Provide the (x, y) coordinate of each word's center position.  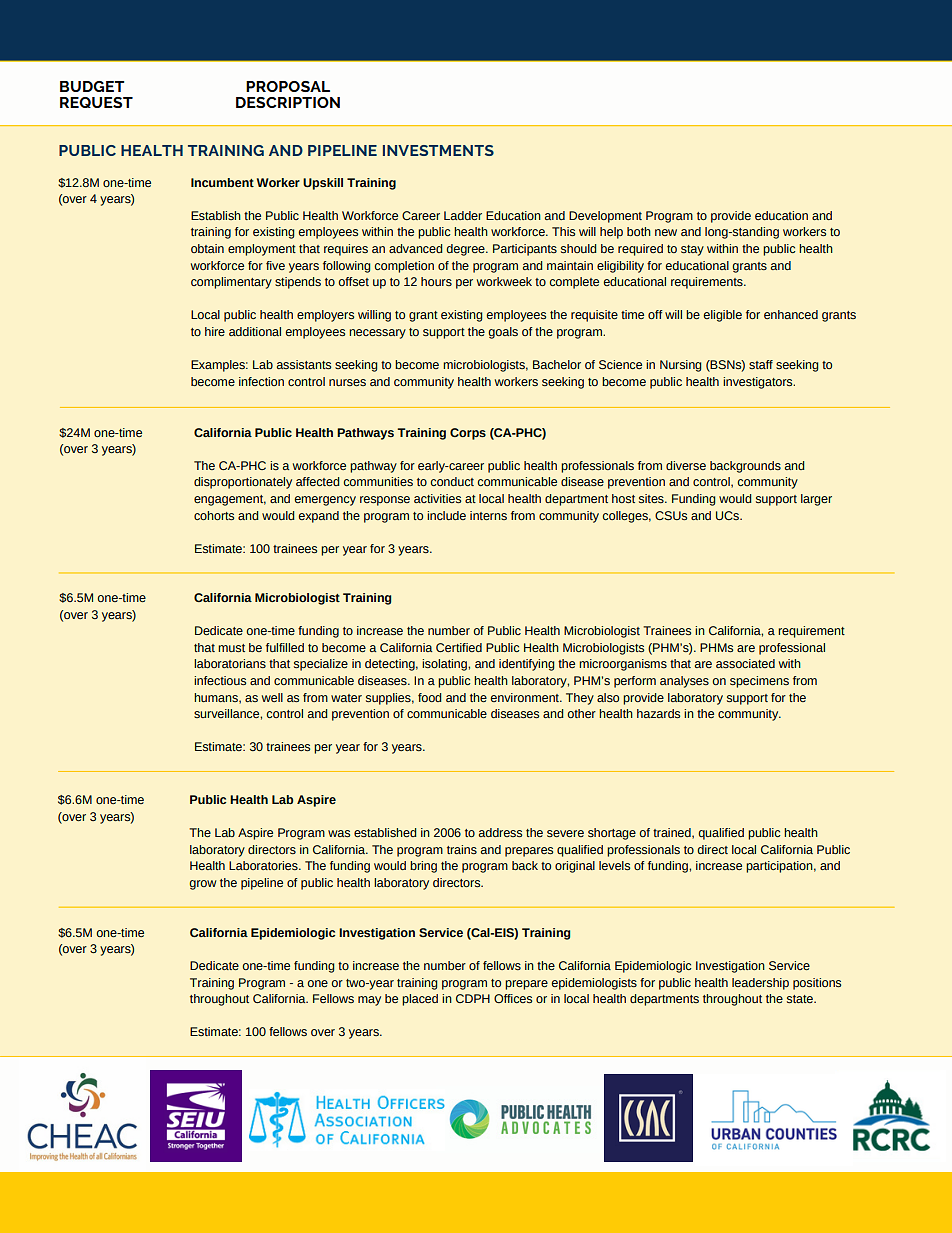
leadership (760, 984)
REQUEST (96, 102)
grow (203, 885)
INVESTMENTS (438, 150)
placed (420, 1000)
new (666, 232)
